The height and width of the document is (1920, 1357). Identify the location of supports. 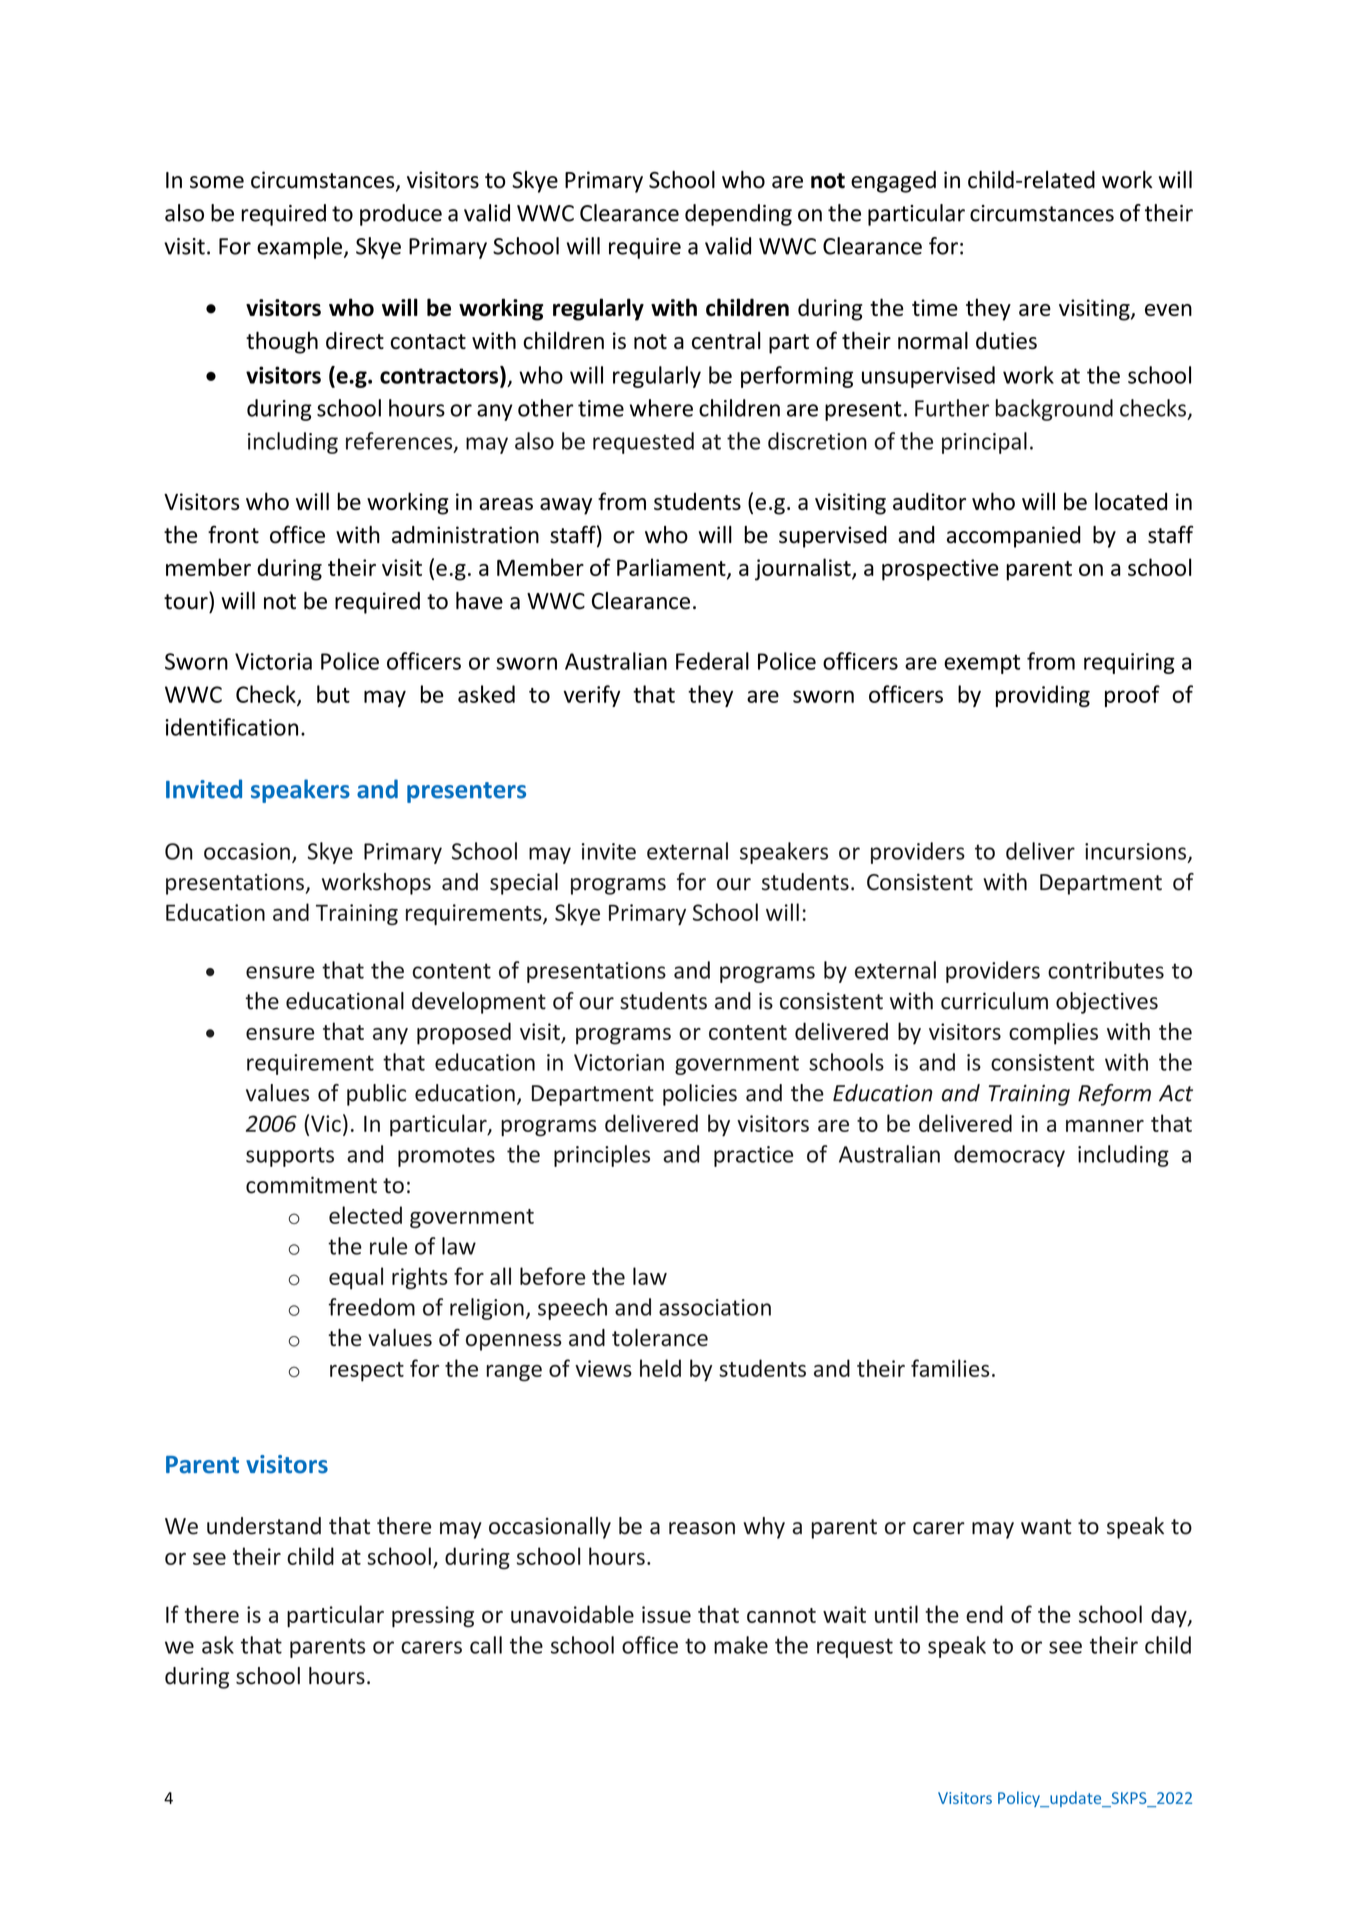
(290, 1157).
